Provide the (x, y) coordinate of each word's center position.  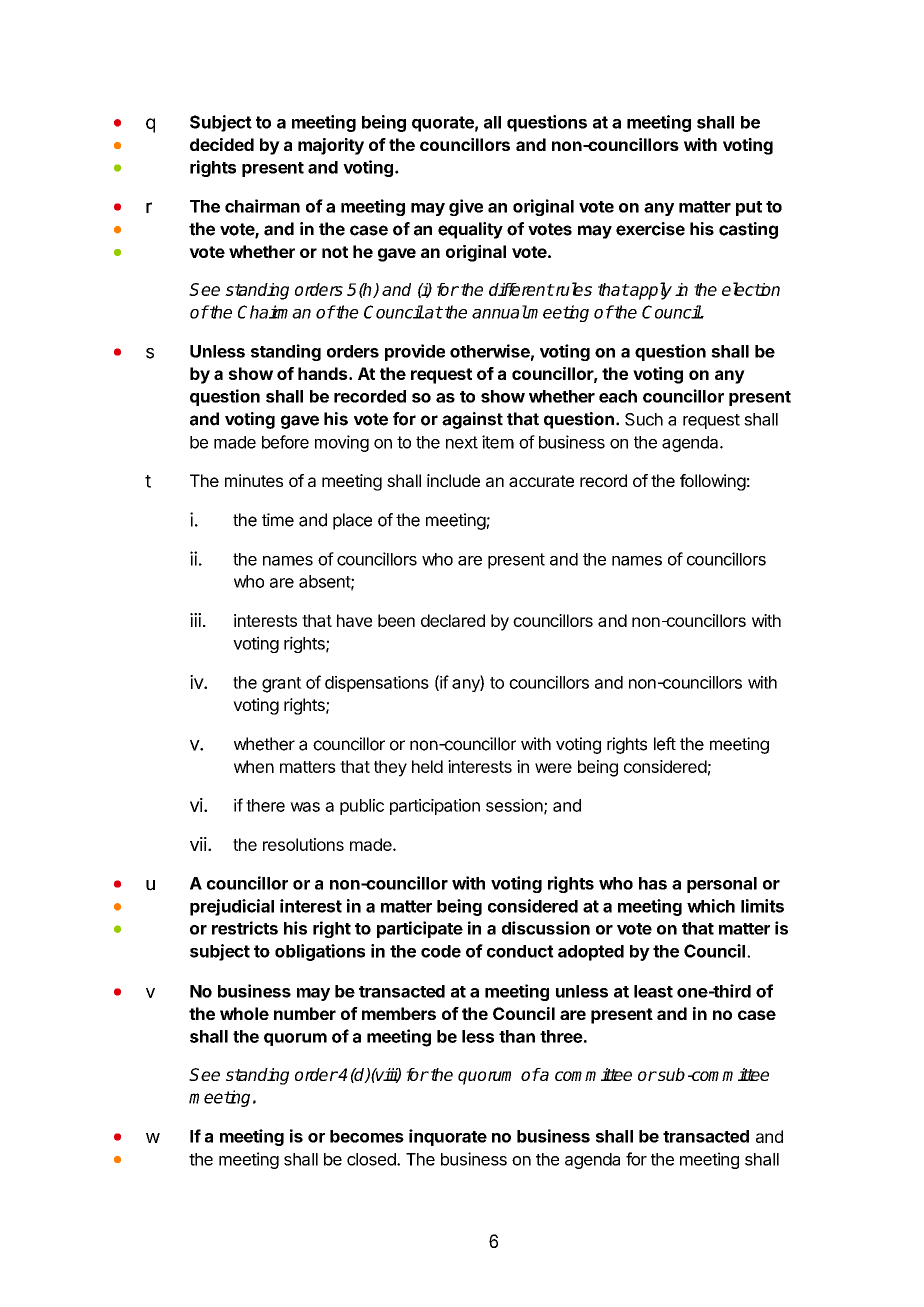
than (517, 1036)
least (653, 991)
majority (331, 146)
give (466, 207)
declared (453, 620)
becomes (367, 1136)
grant (282, 685)
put (749, 208)
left (665, 744)
